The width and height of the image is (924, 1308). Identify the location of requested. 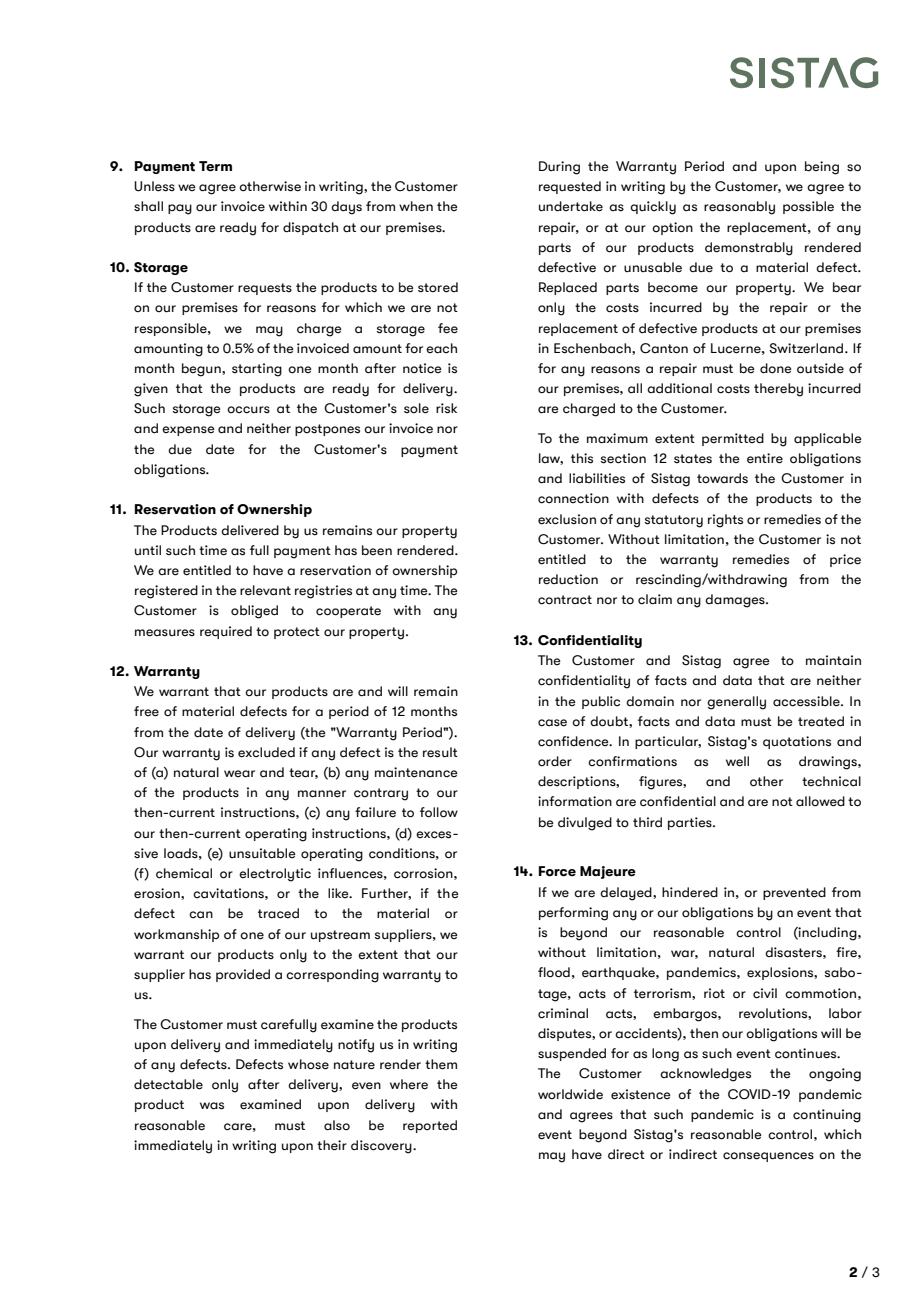
(570, 187).
